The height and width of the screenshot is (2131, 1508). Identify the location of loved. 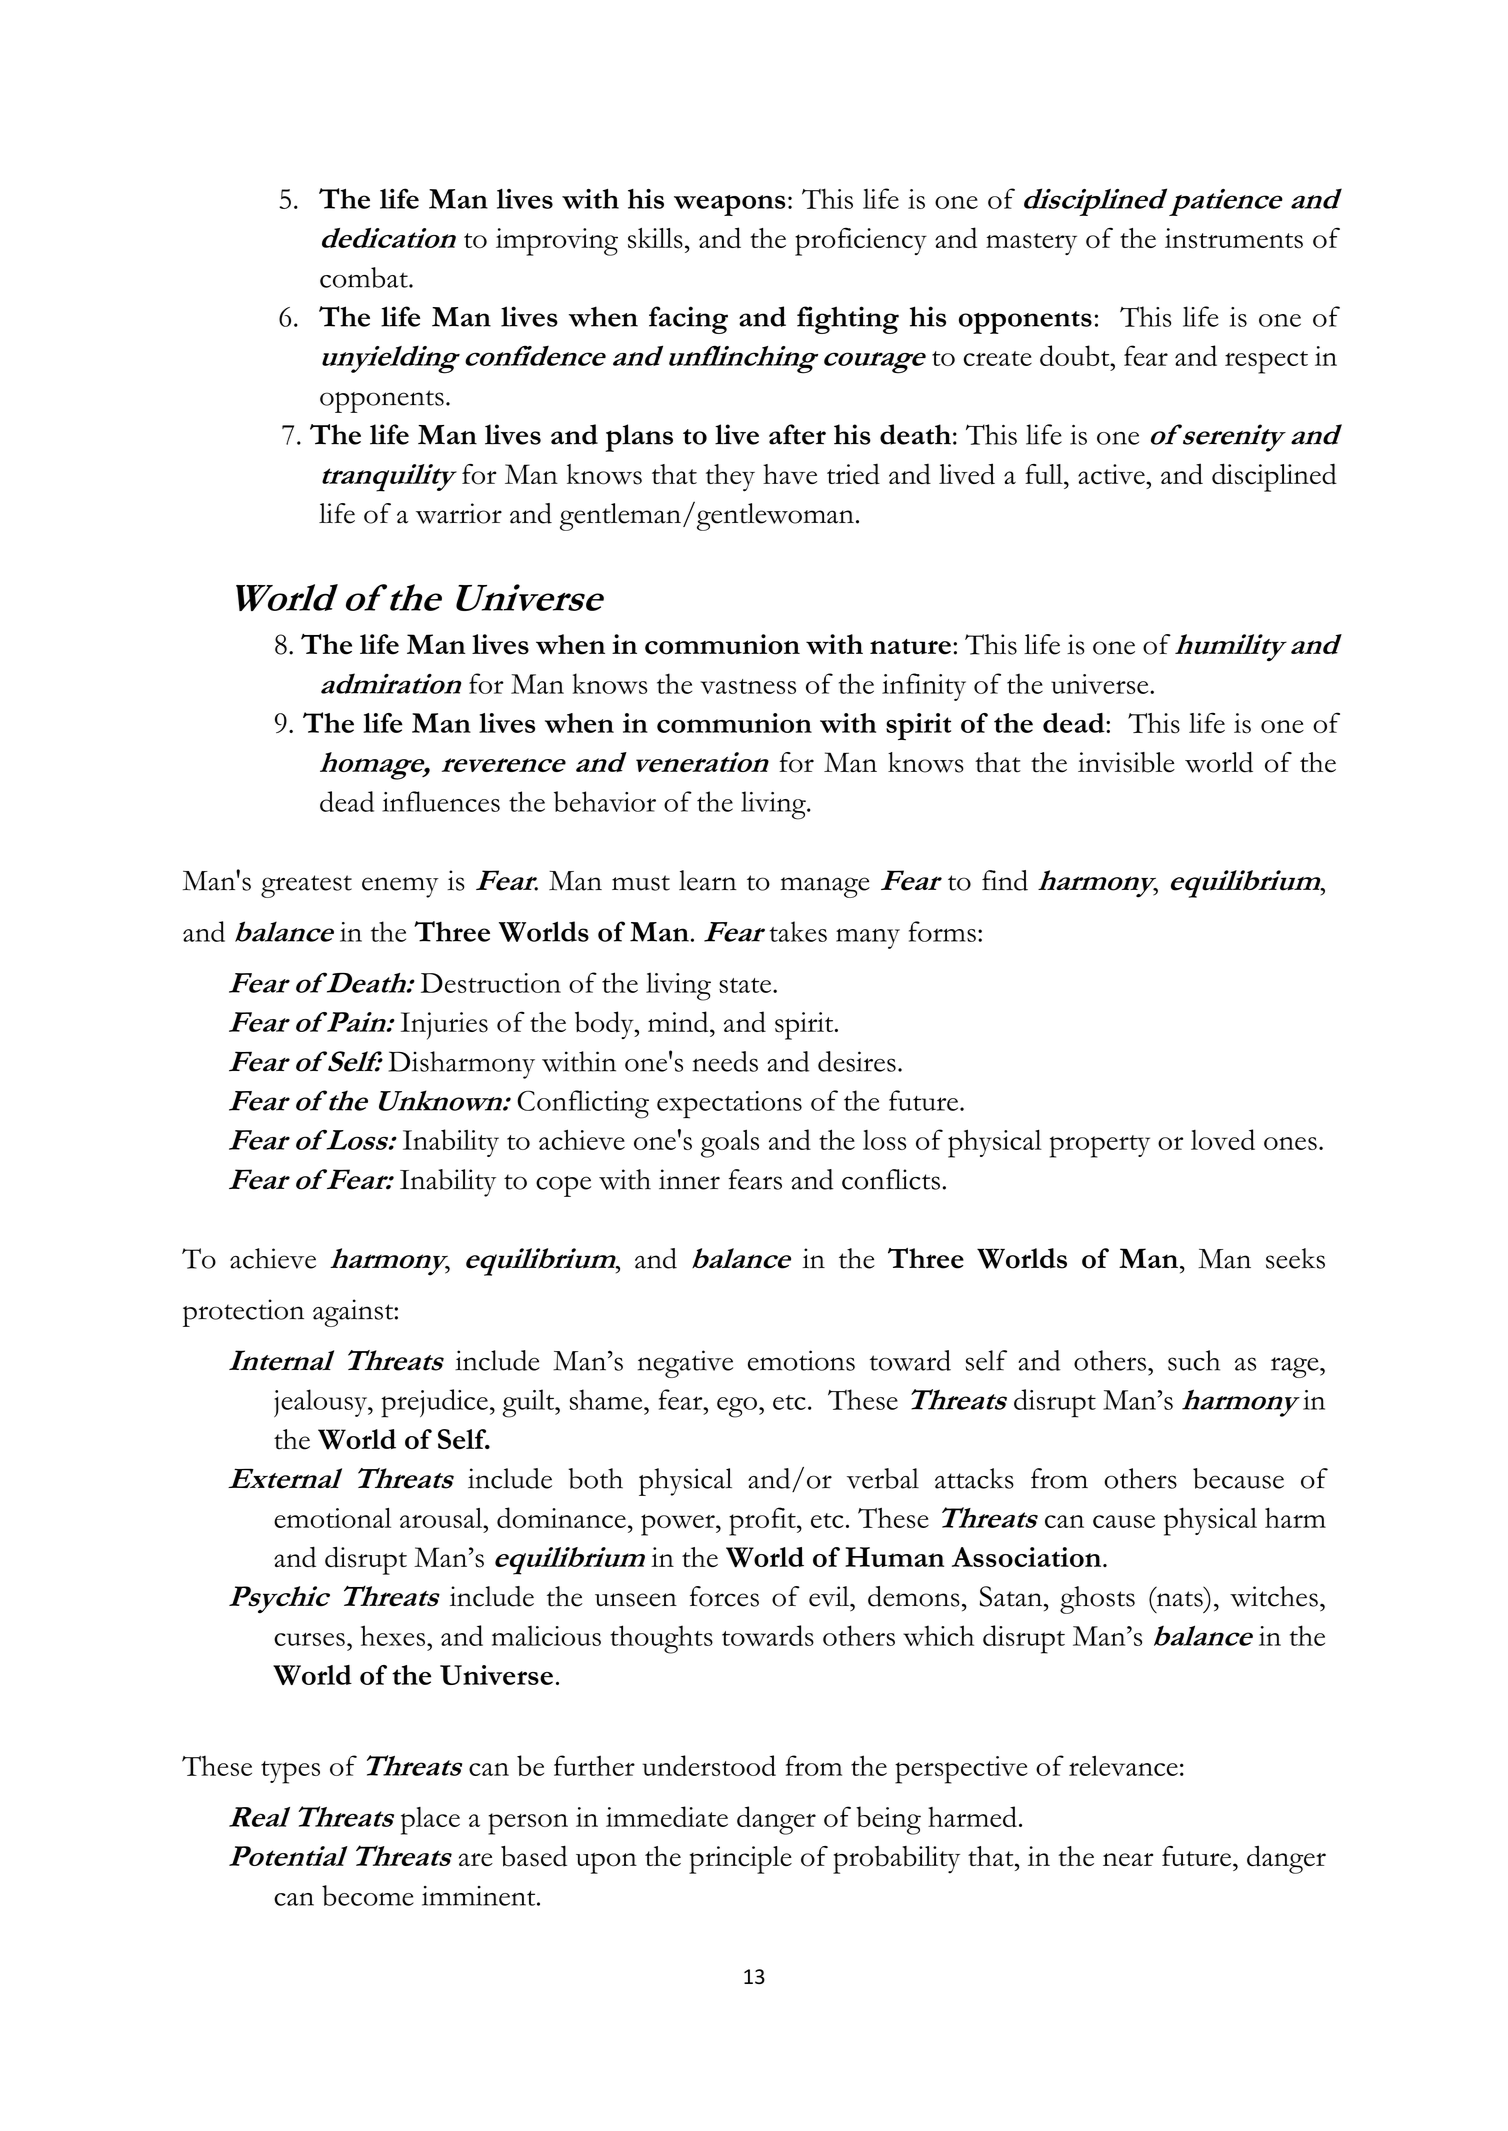
(1223, 1139).
